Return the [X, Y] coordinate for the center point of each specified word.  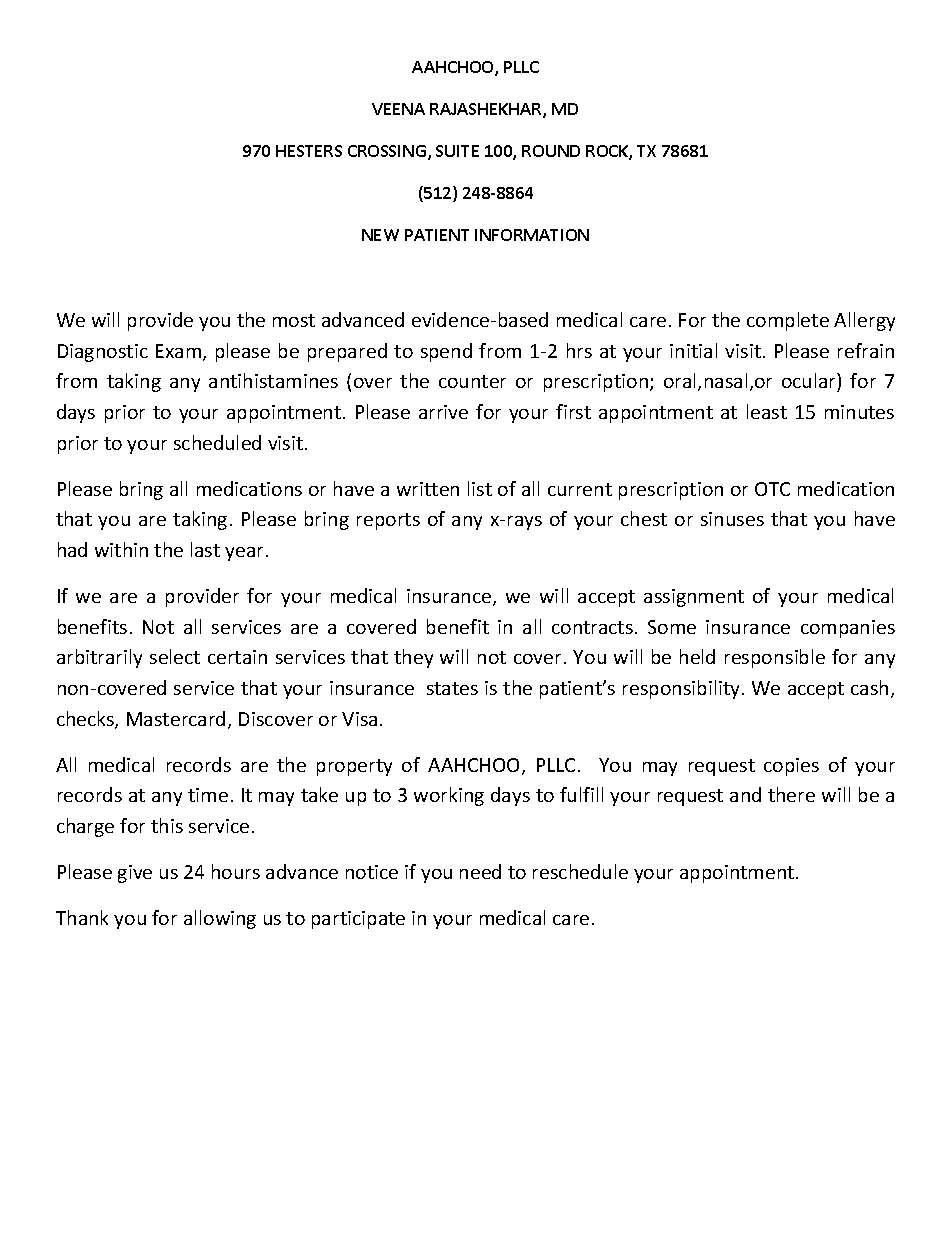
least [767, 411]
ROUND [551, 151]
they [413, 658]
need [480, 871]
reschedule [580, 871]
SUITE [457, 151]
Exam [178, 351]
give [135, 874]
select [175, 656]
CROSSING [387, 151]
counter [472, 381]
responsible [775, 658]
